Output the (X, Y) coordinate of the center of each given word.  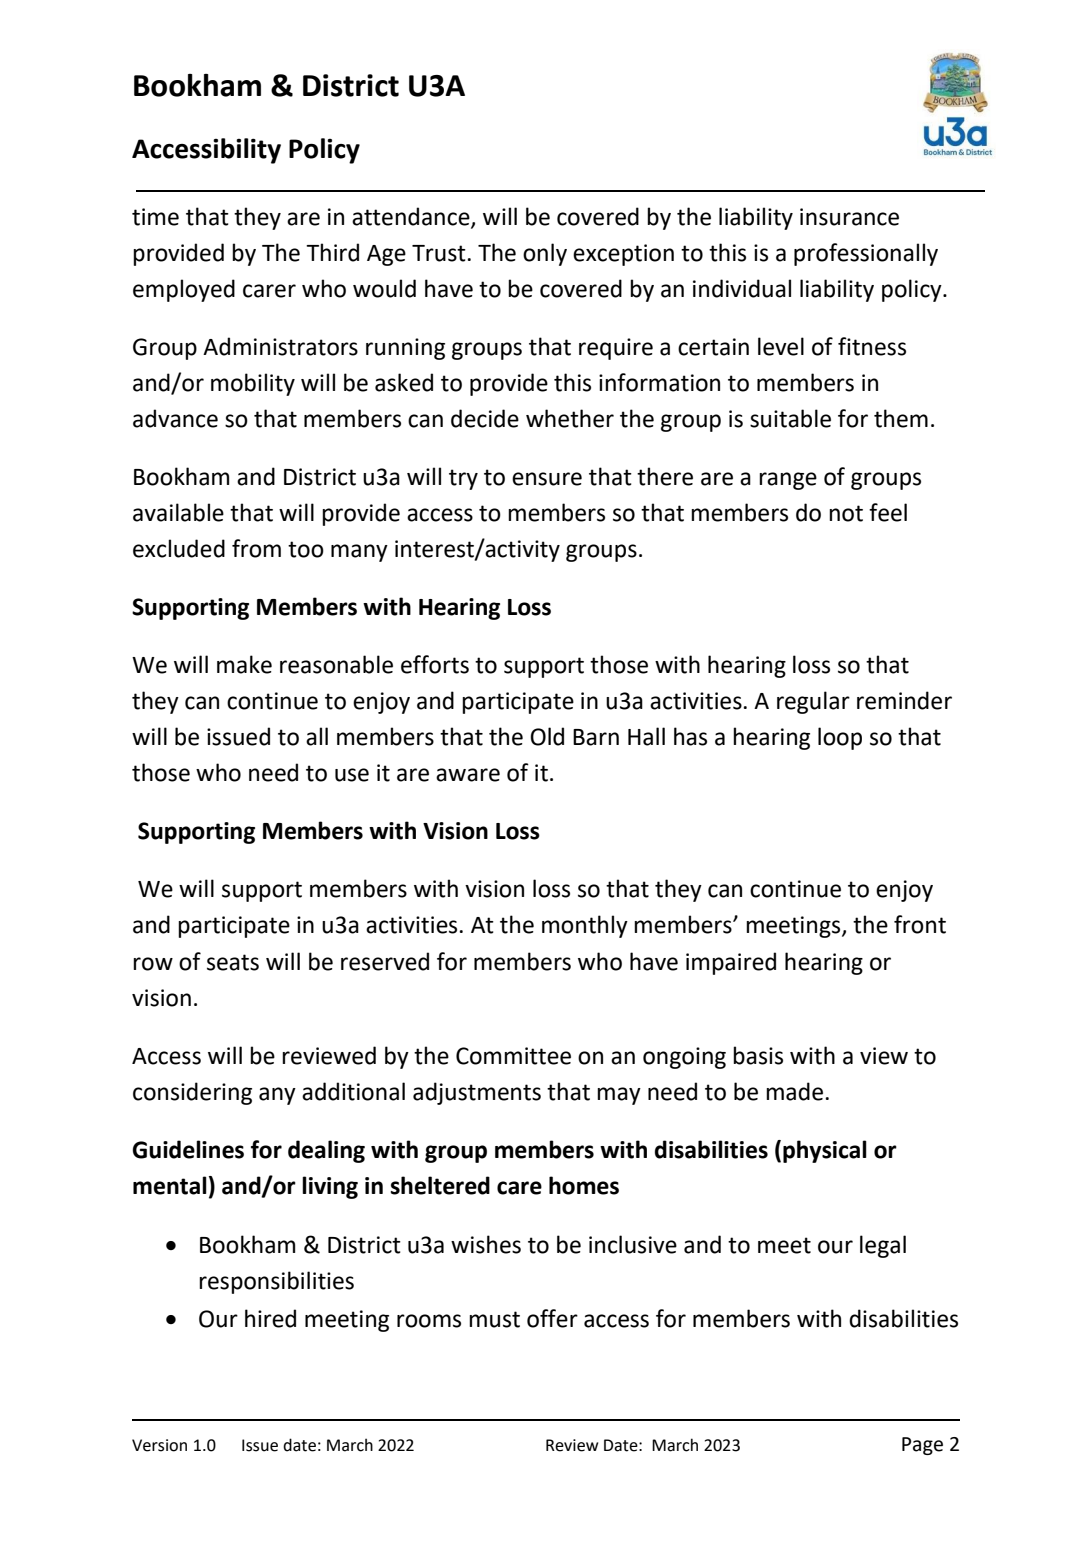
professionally (866, 254)
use (352, 775)
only (545, 254)
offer (552, 1318)
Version (159, 1445)
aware (468, 775)
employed (184, 290)
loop (840, 738)
